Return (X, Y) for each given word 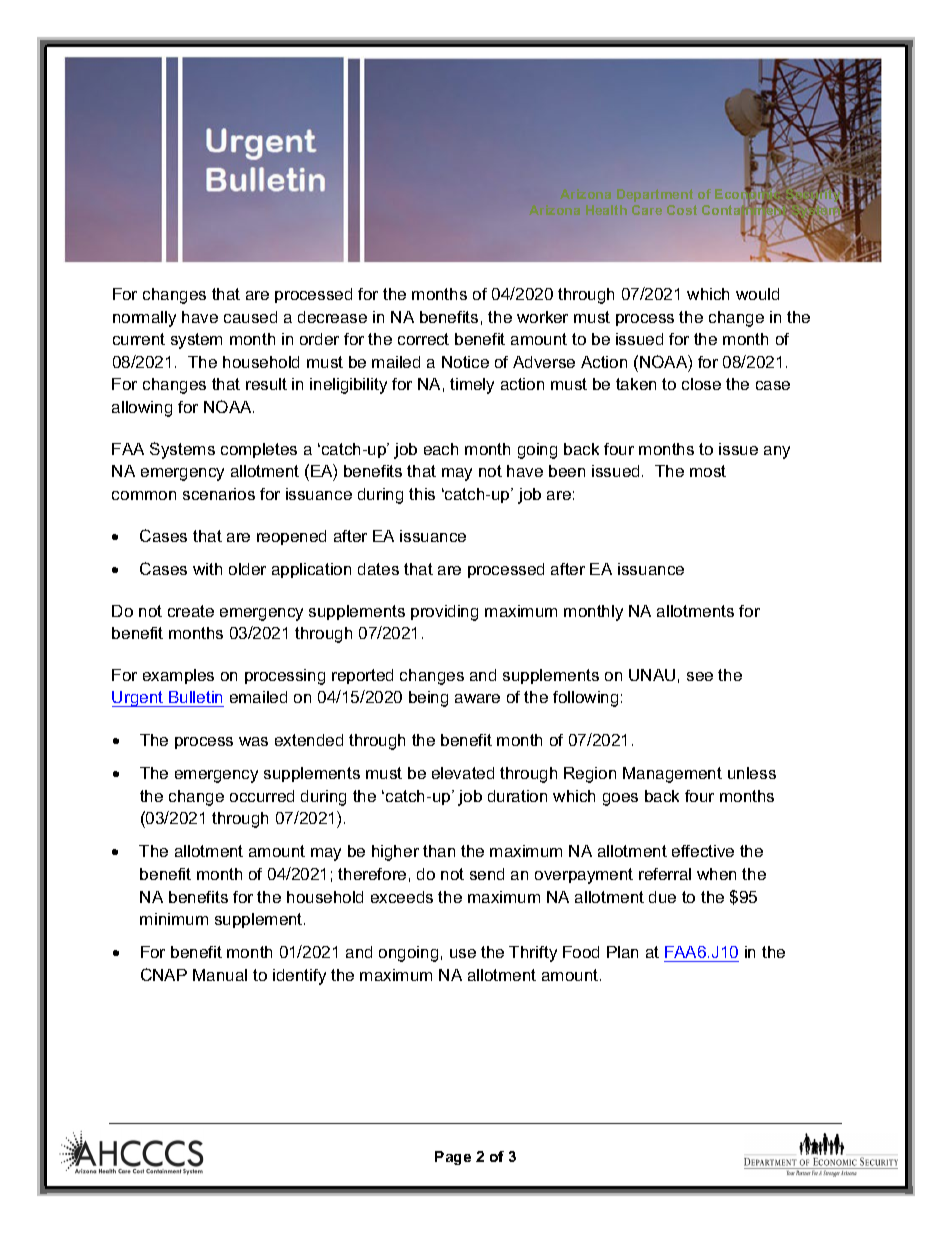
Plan (622, 952)
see (700, 676)
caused (250, 317)
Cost (682, 210)
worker (542, 317)
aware (477, 698)
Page (453, 1158)
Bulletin (195, 699)
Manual (220, 975)
